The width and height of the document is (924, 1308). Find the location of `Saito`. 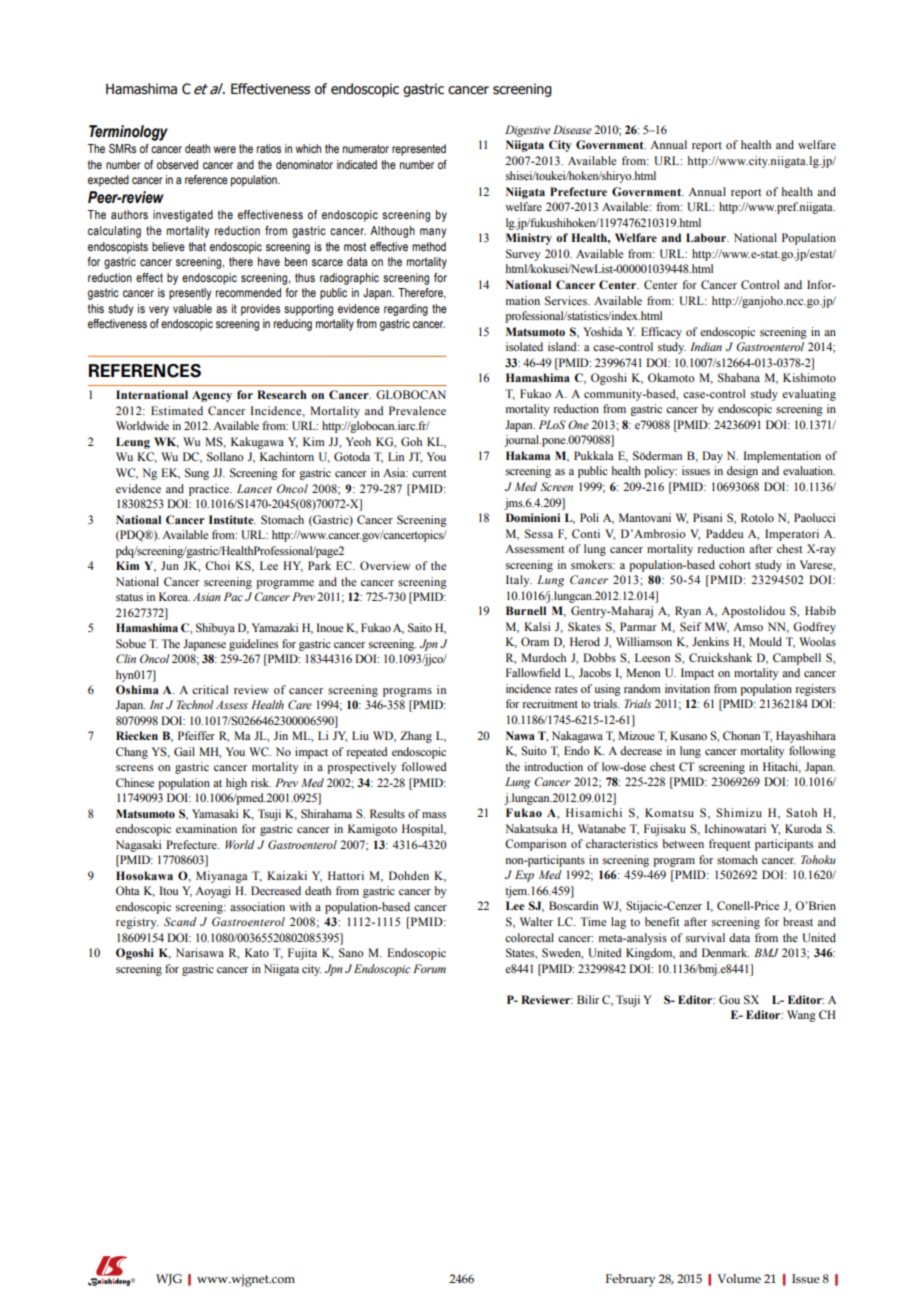

Saito is located at coordinates (420, 627).
